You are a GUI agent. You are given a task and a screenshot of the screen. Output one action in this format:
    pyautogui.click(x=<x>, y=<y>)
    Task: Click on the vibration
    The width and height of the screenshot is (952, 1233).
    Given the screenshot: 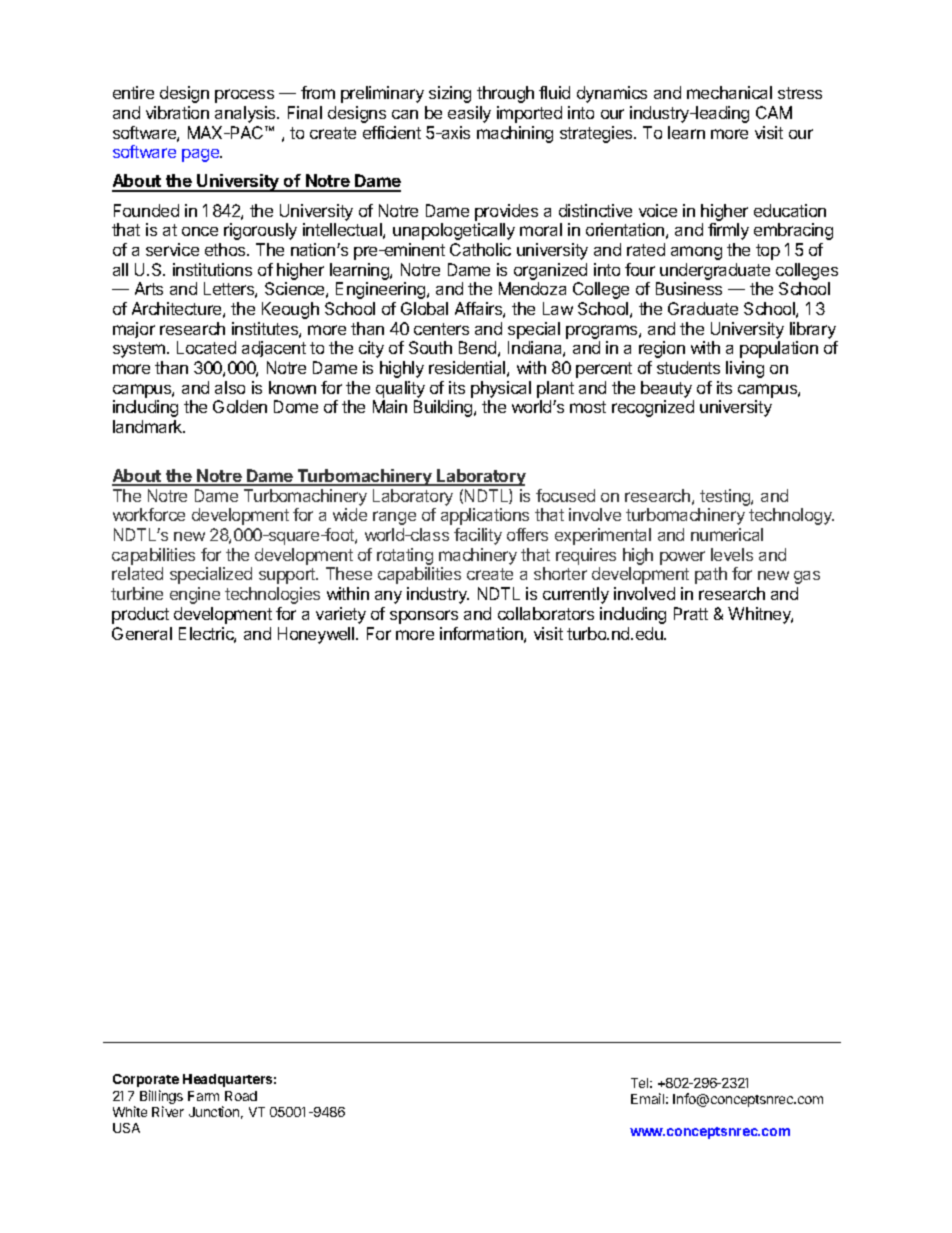 What is the action you would take?
    pyautogui.click(x=177, y=112)
